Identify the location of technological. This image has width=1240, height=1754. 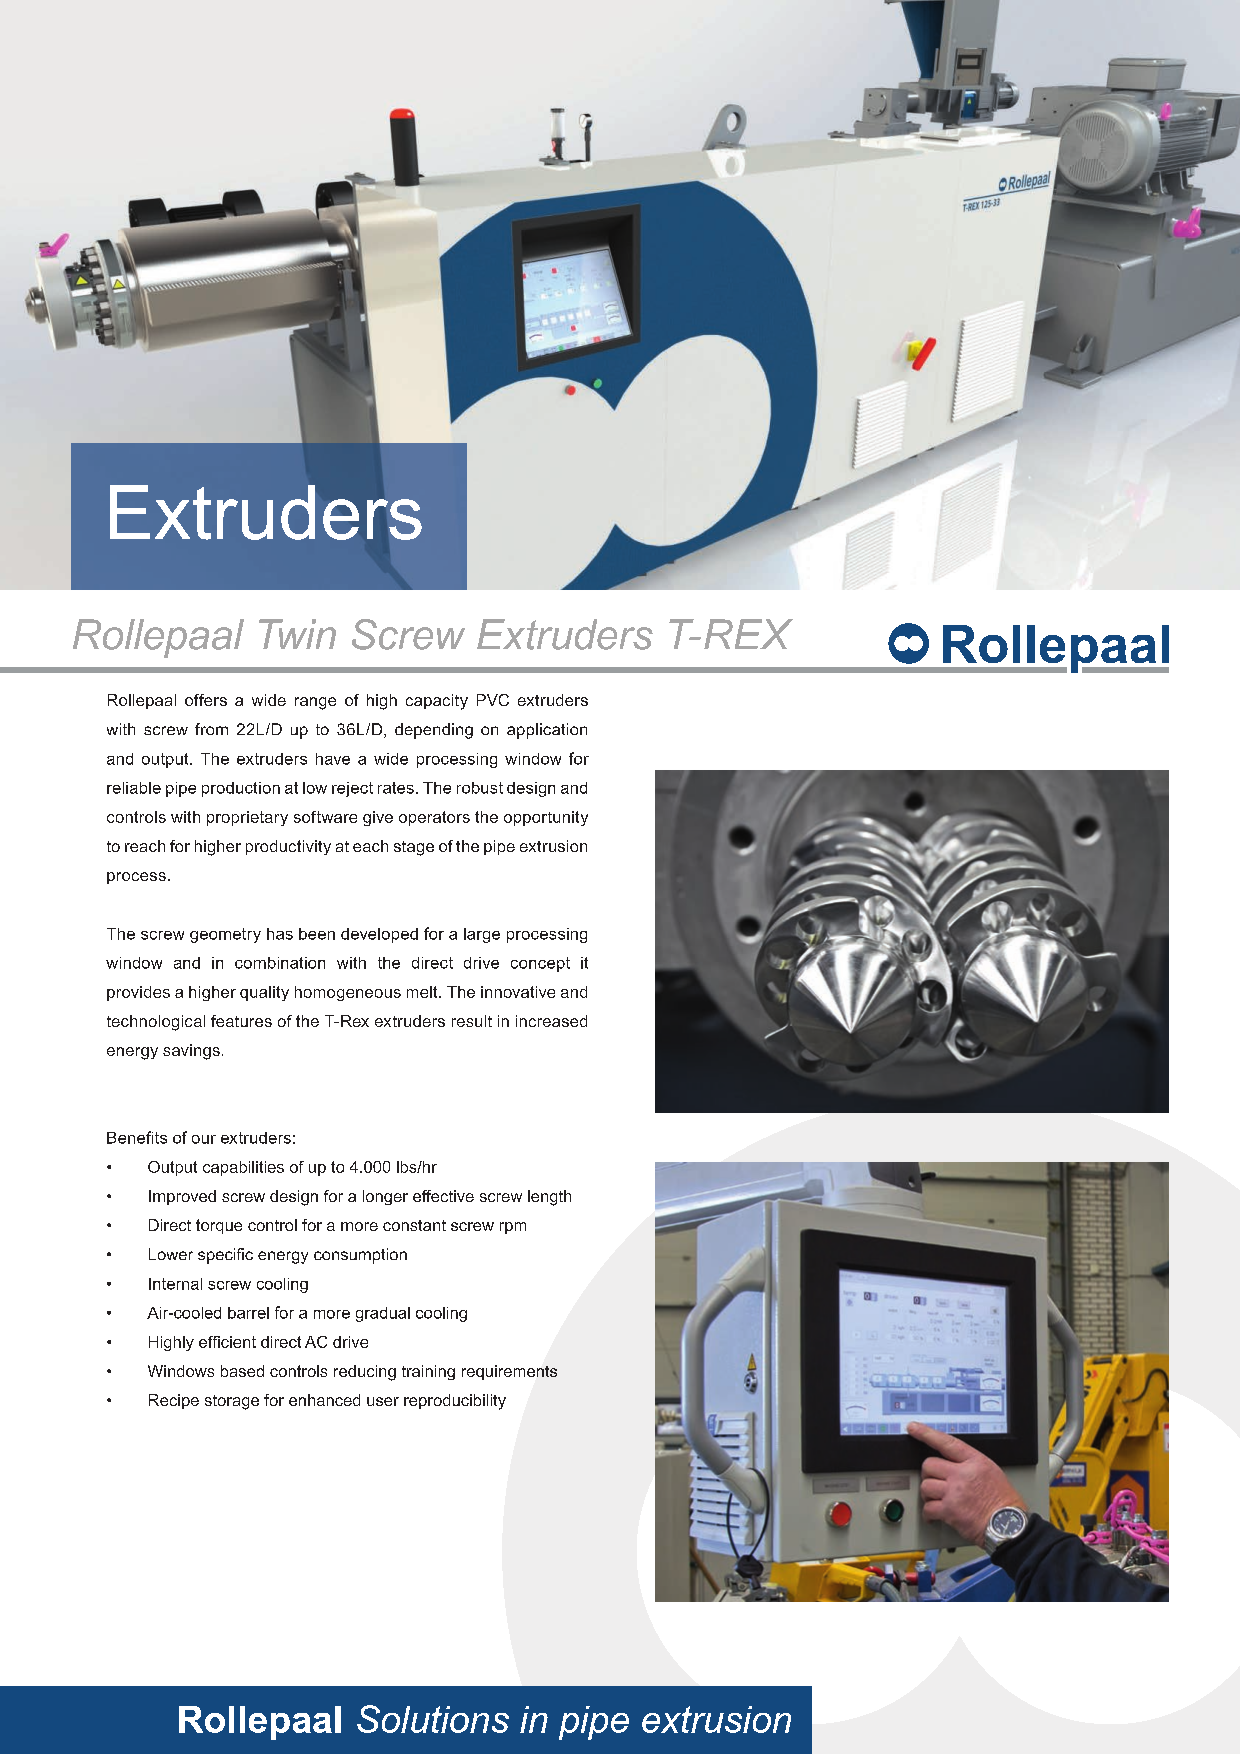
(156, 1023).
